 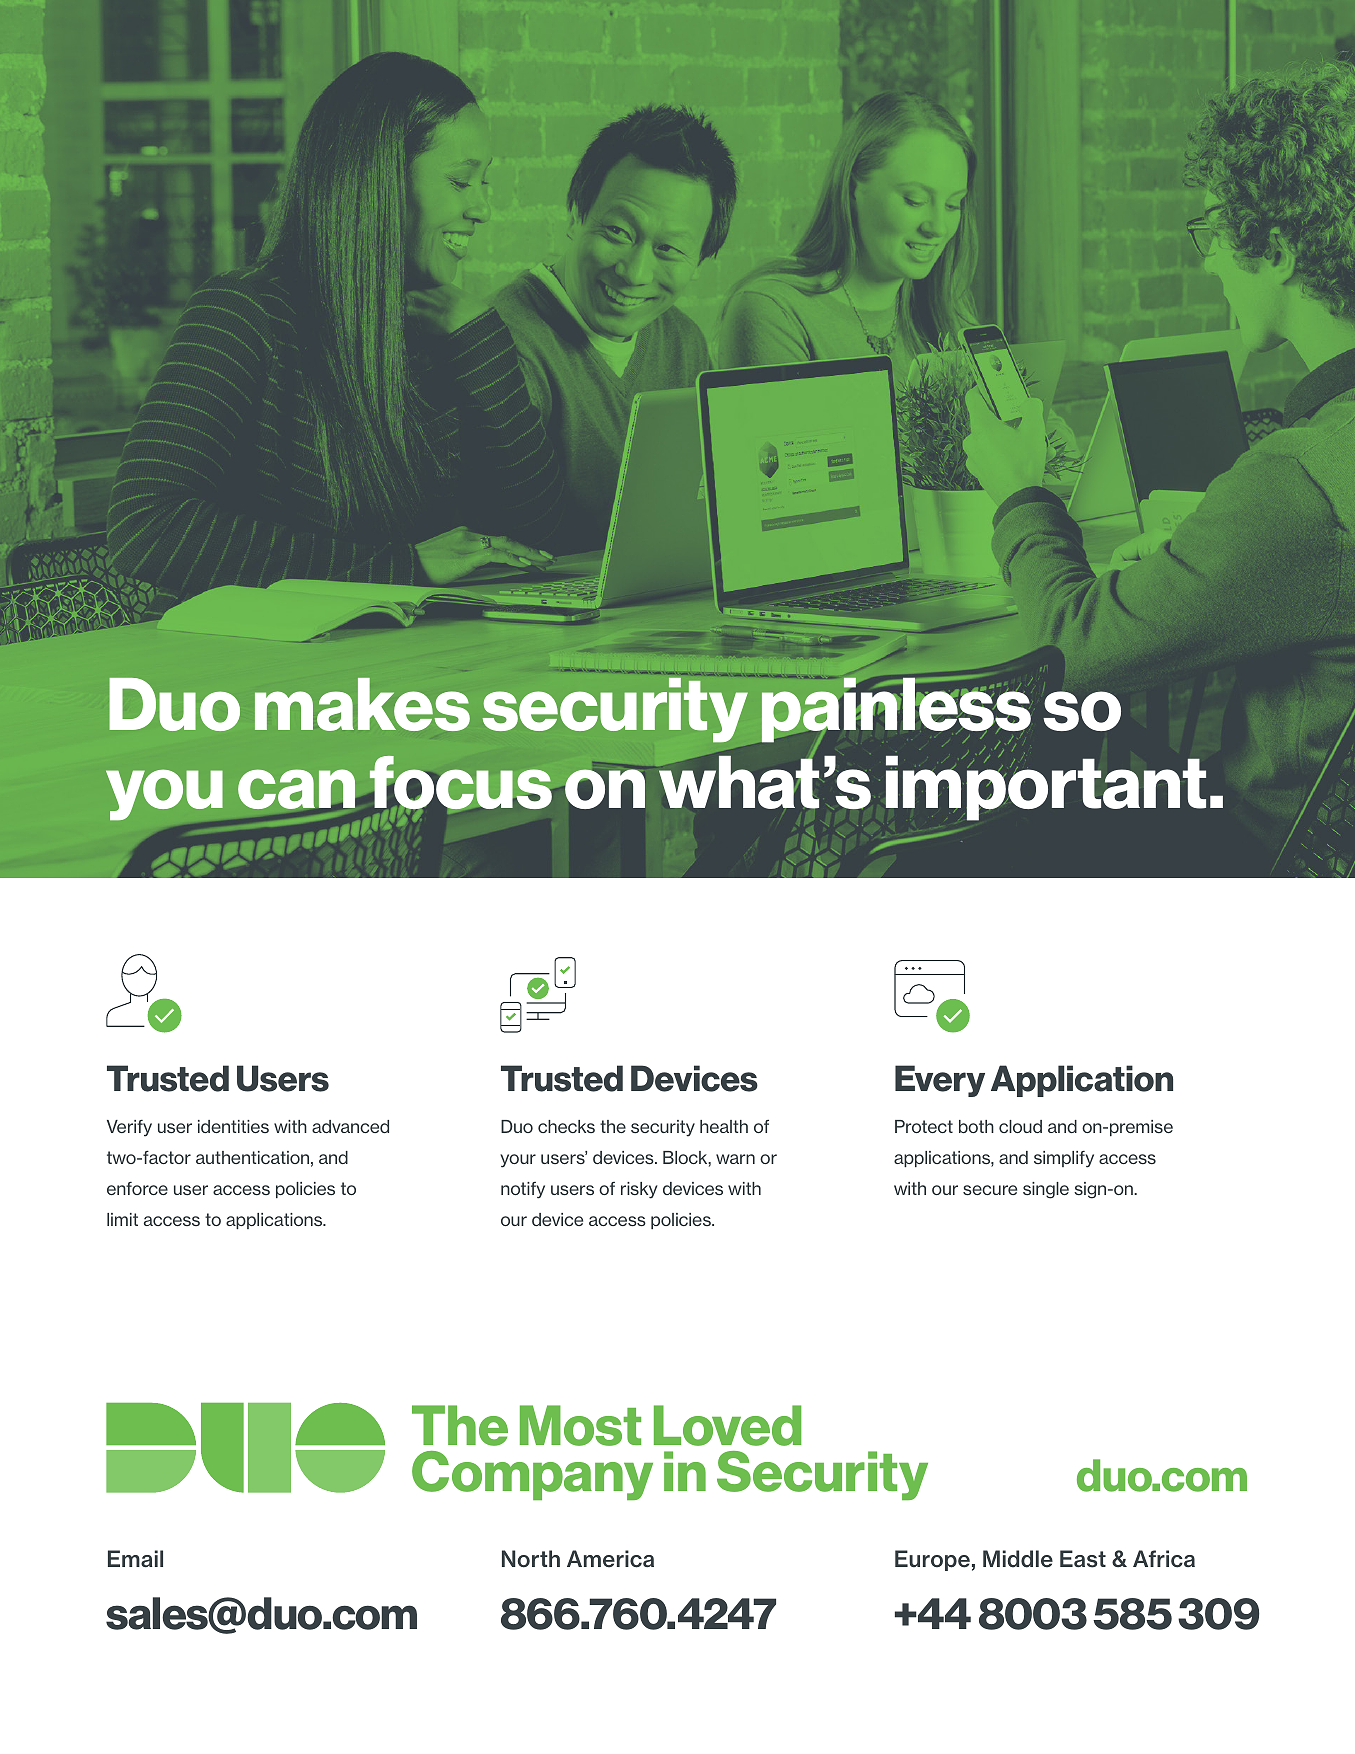 What do you see at coordinates (1046, 1190) in the screenshot?
I see `single` at bounding box center [1046, 1190].
